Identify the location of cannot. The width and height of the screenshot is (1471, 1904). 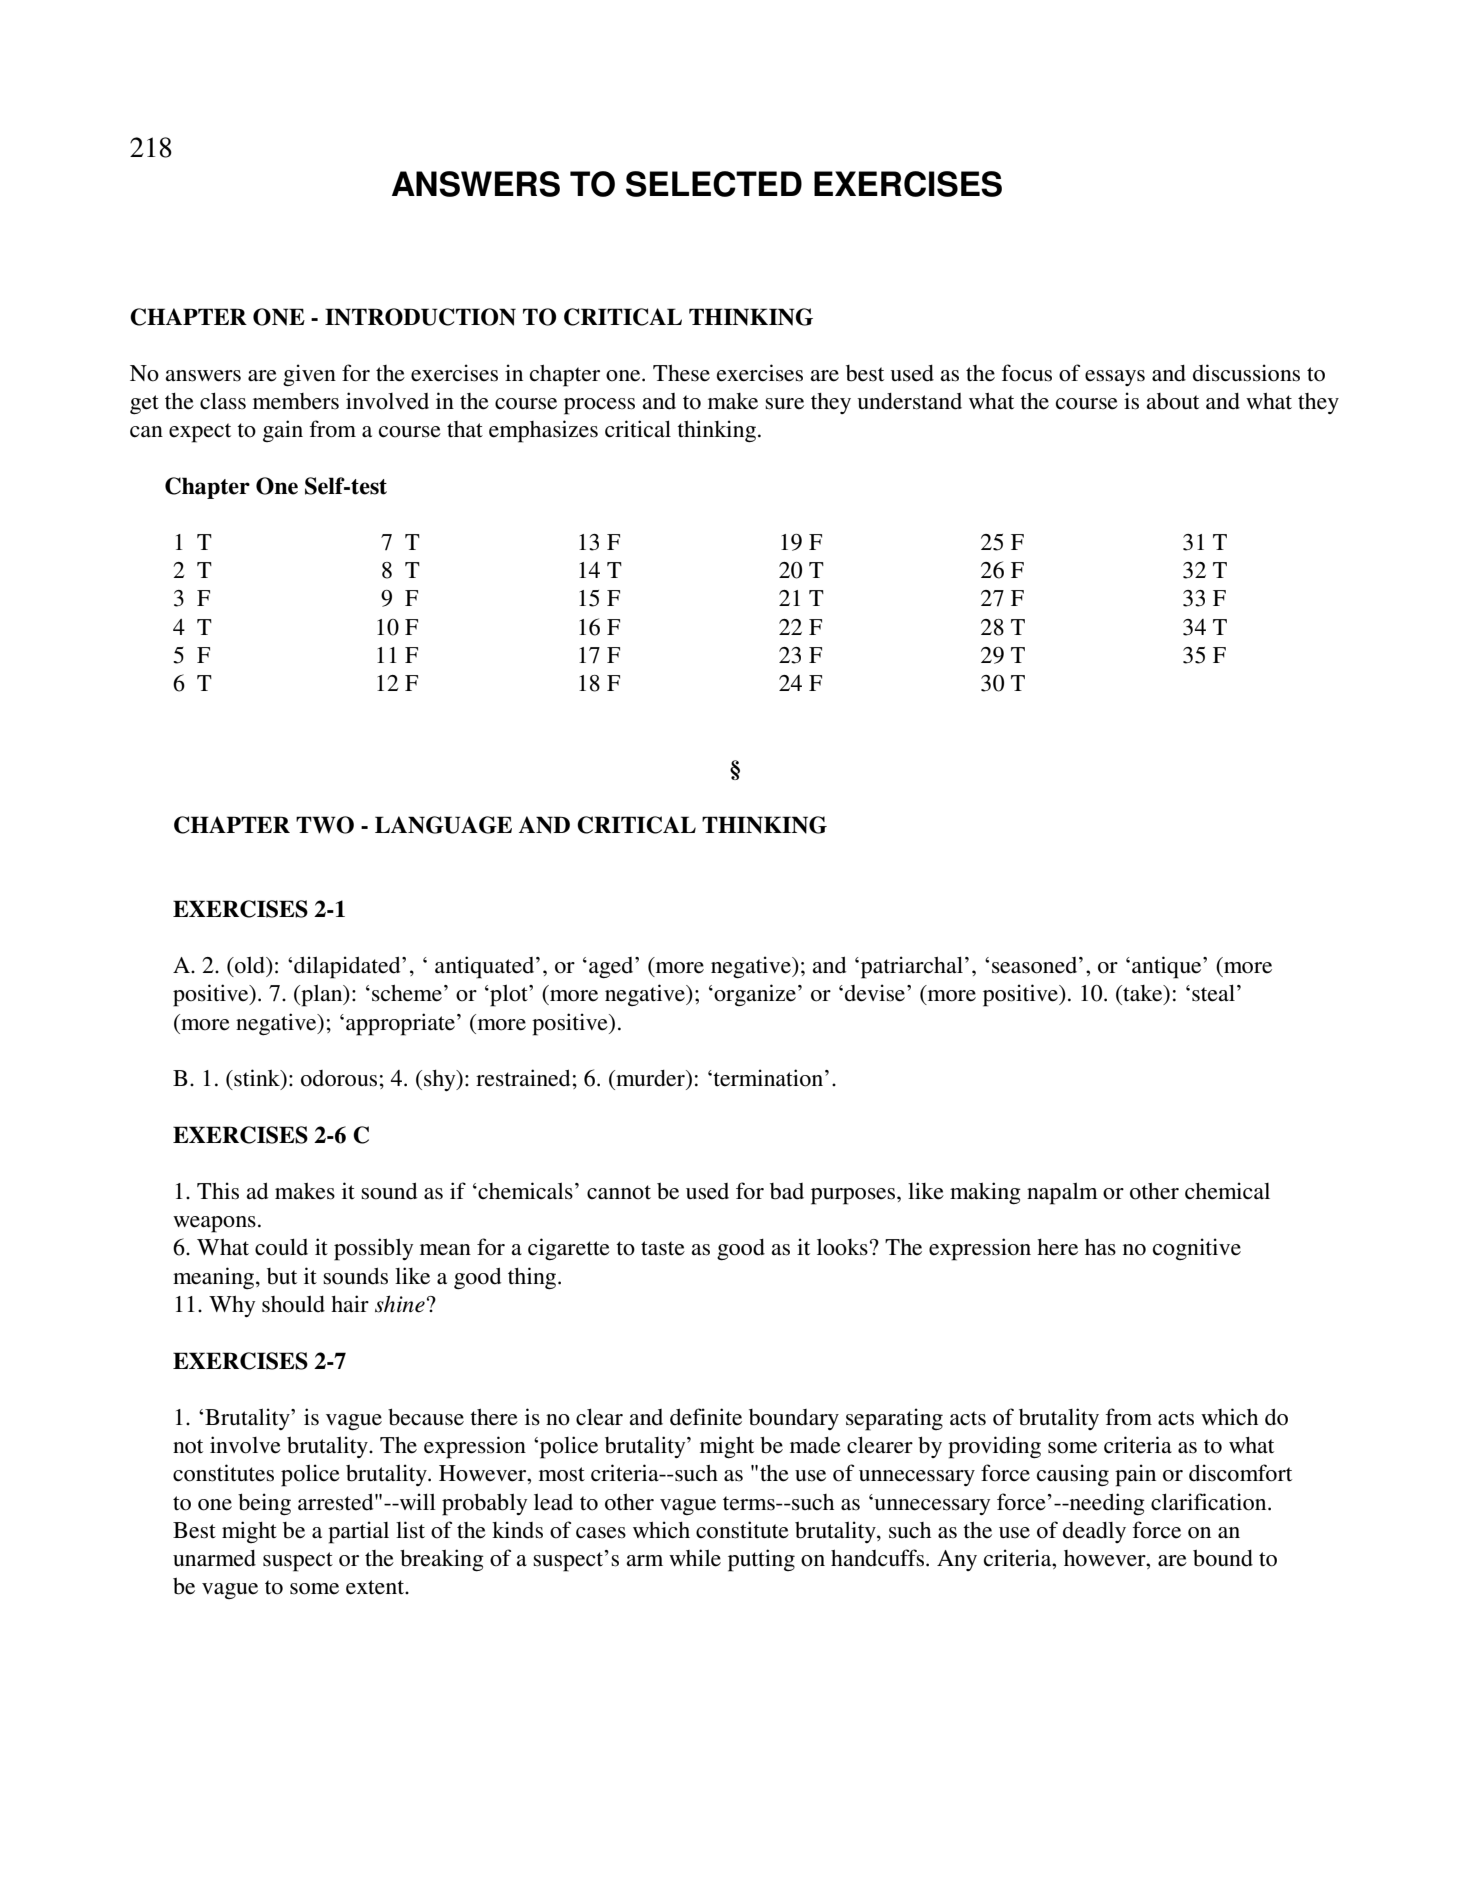
(619, 1192).
